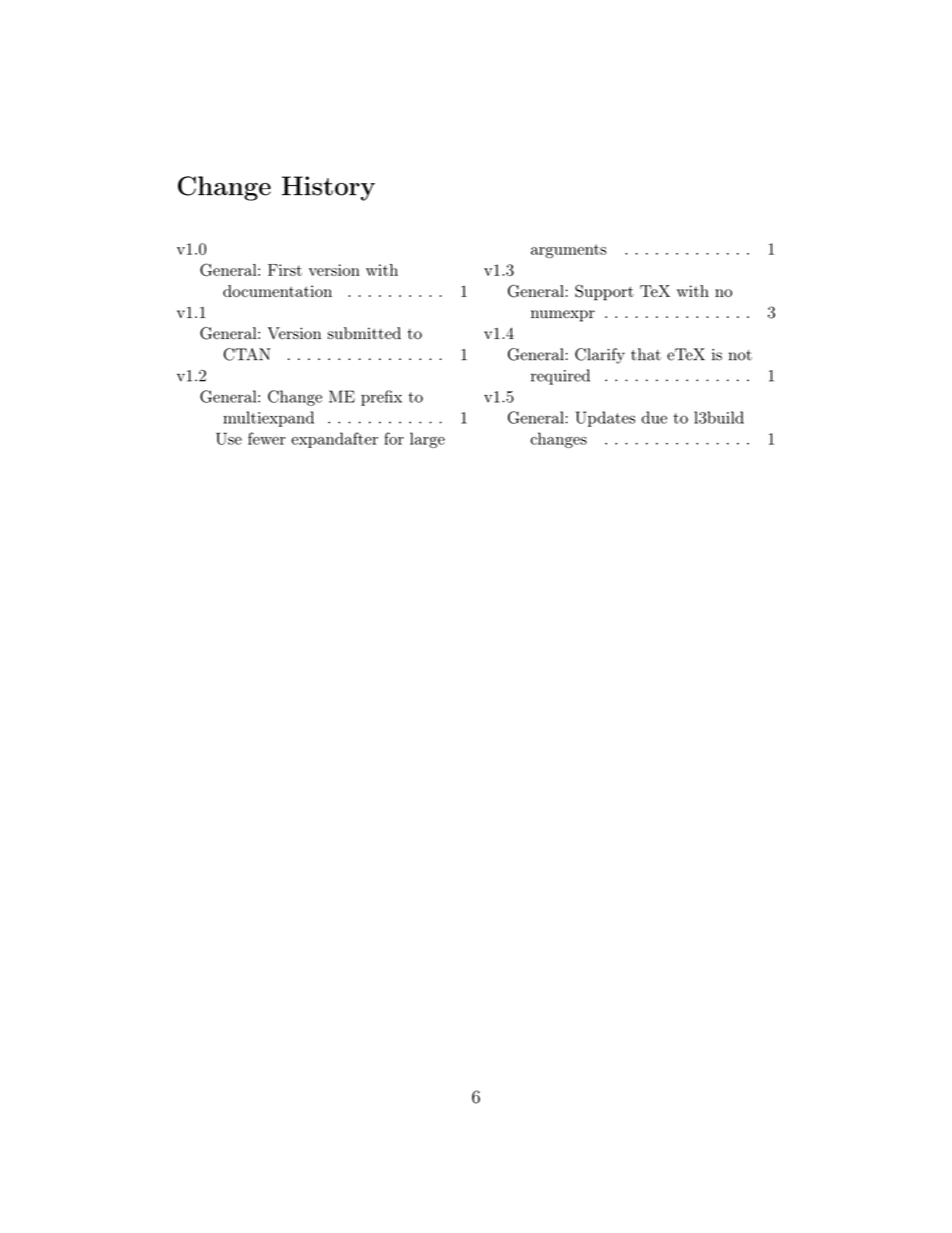  I want to click on submitted, so click(364, 333).
